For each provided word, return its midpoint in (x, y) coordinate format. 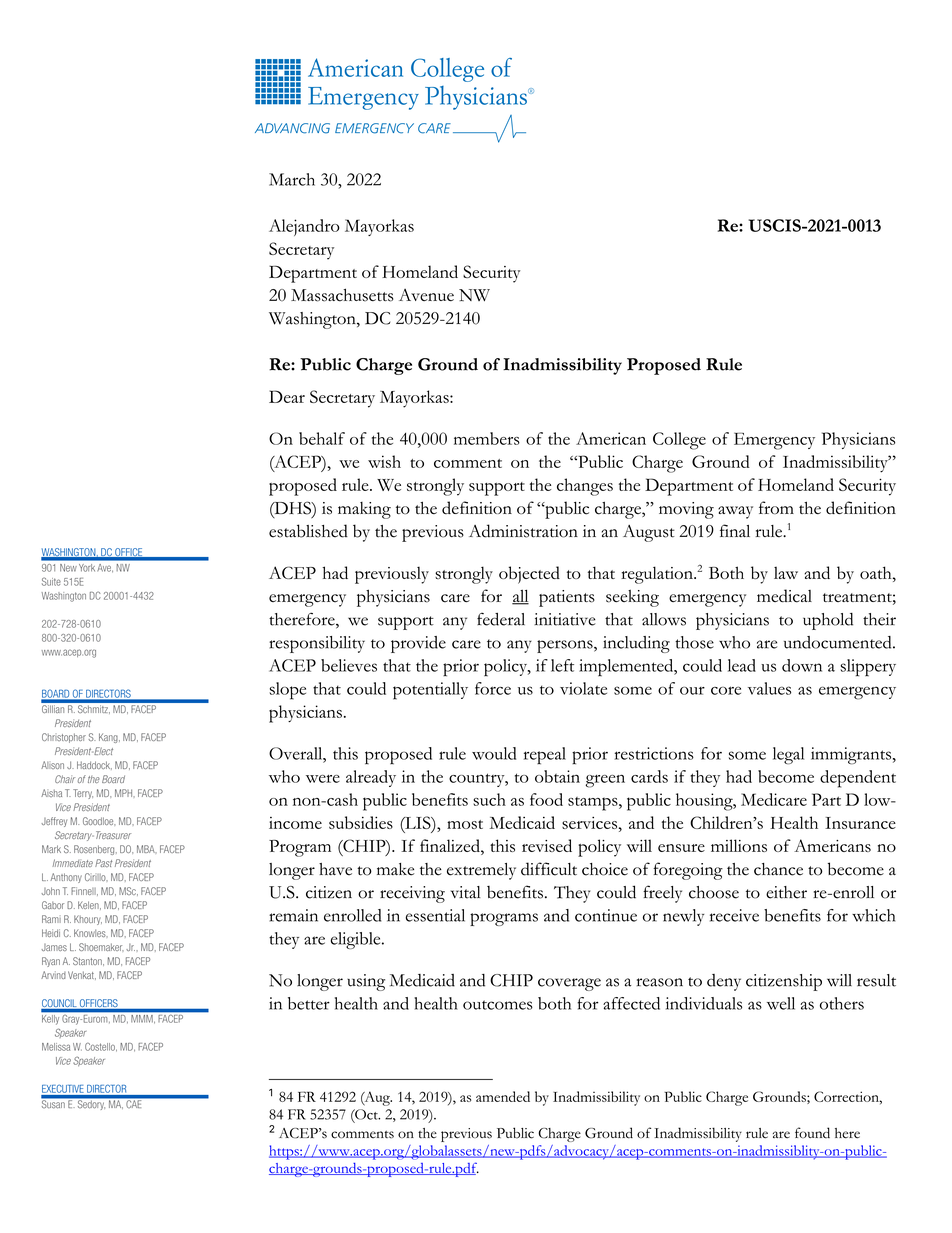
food (546, 799)
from (776, 507)
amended (503, 1096)
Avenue (426, 295)
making (364, 510)
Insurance (860, 823)
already (371, 778)
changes (585, 487)
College (679, 441)
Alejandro (304, 227)
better (309, 1003)
